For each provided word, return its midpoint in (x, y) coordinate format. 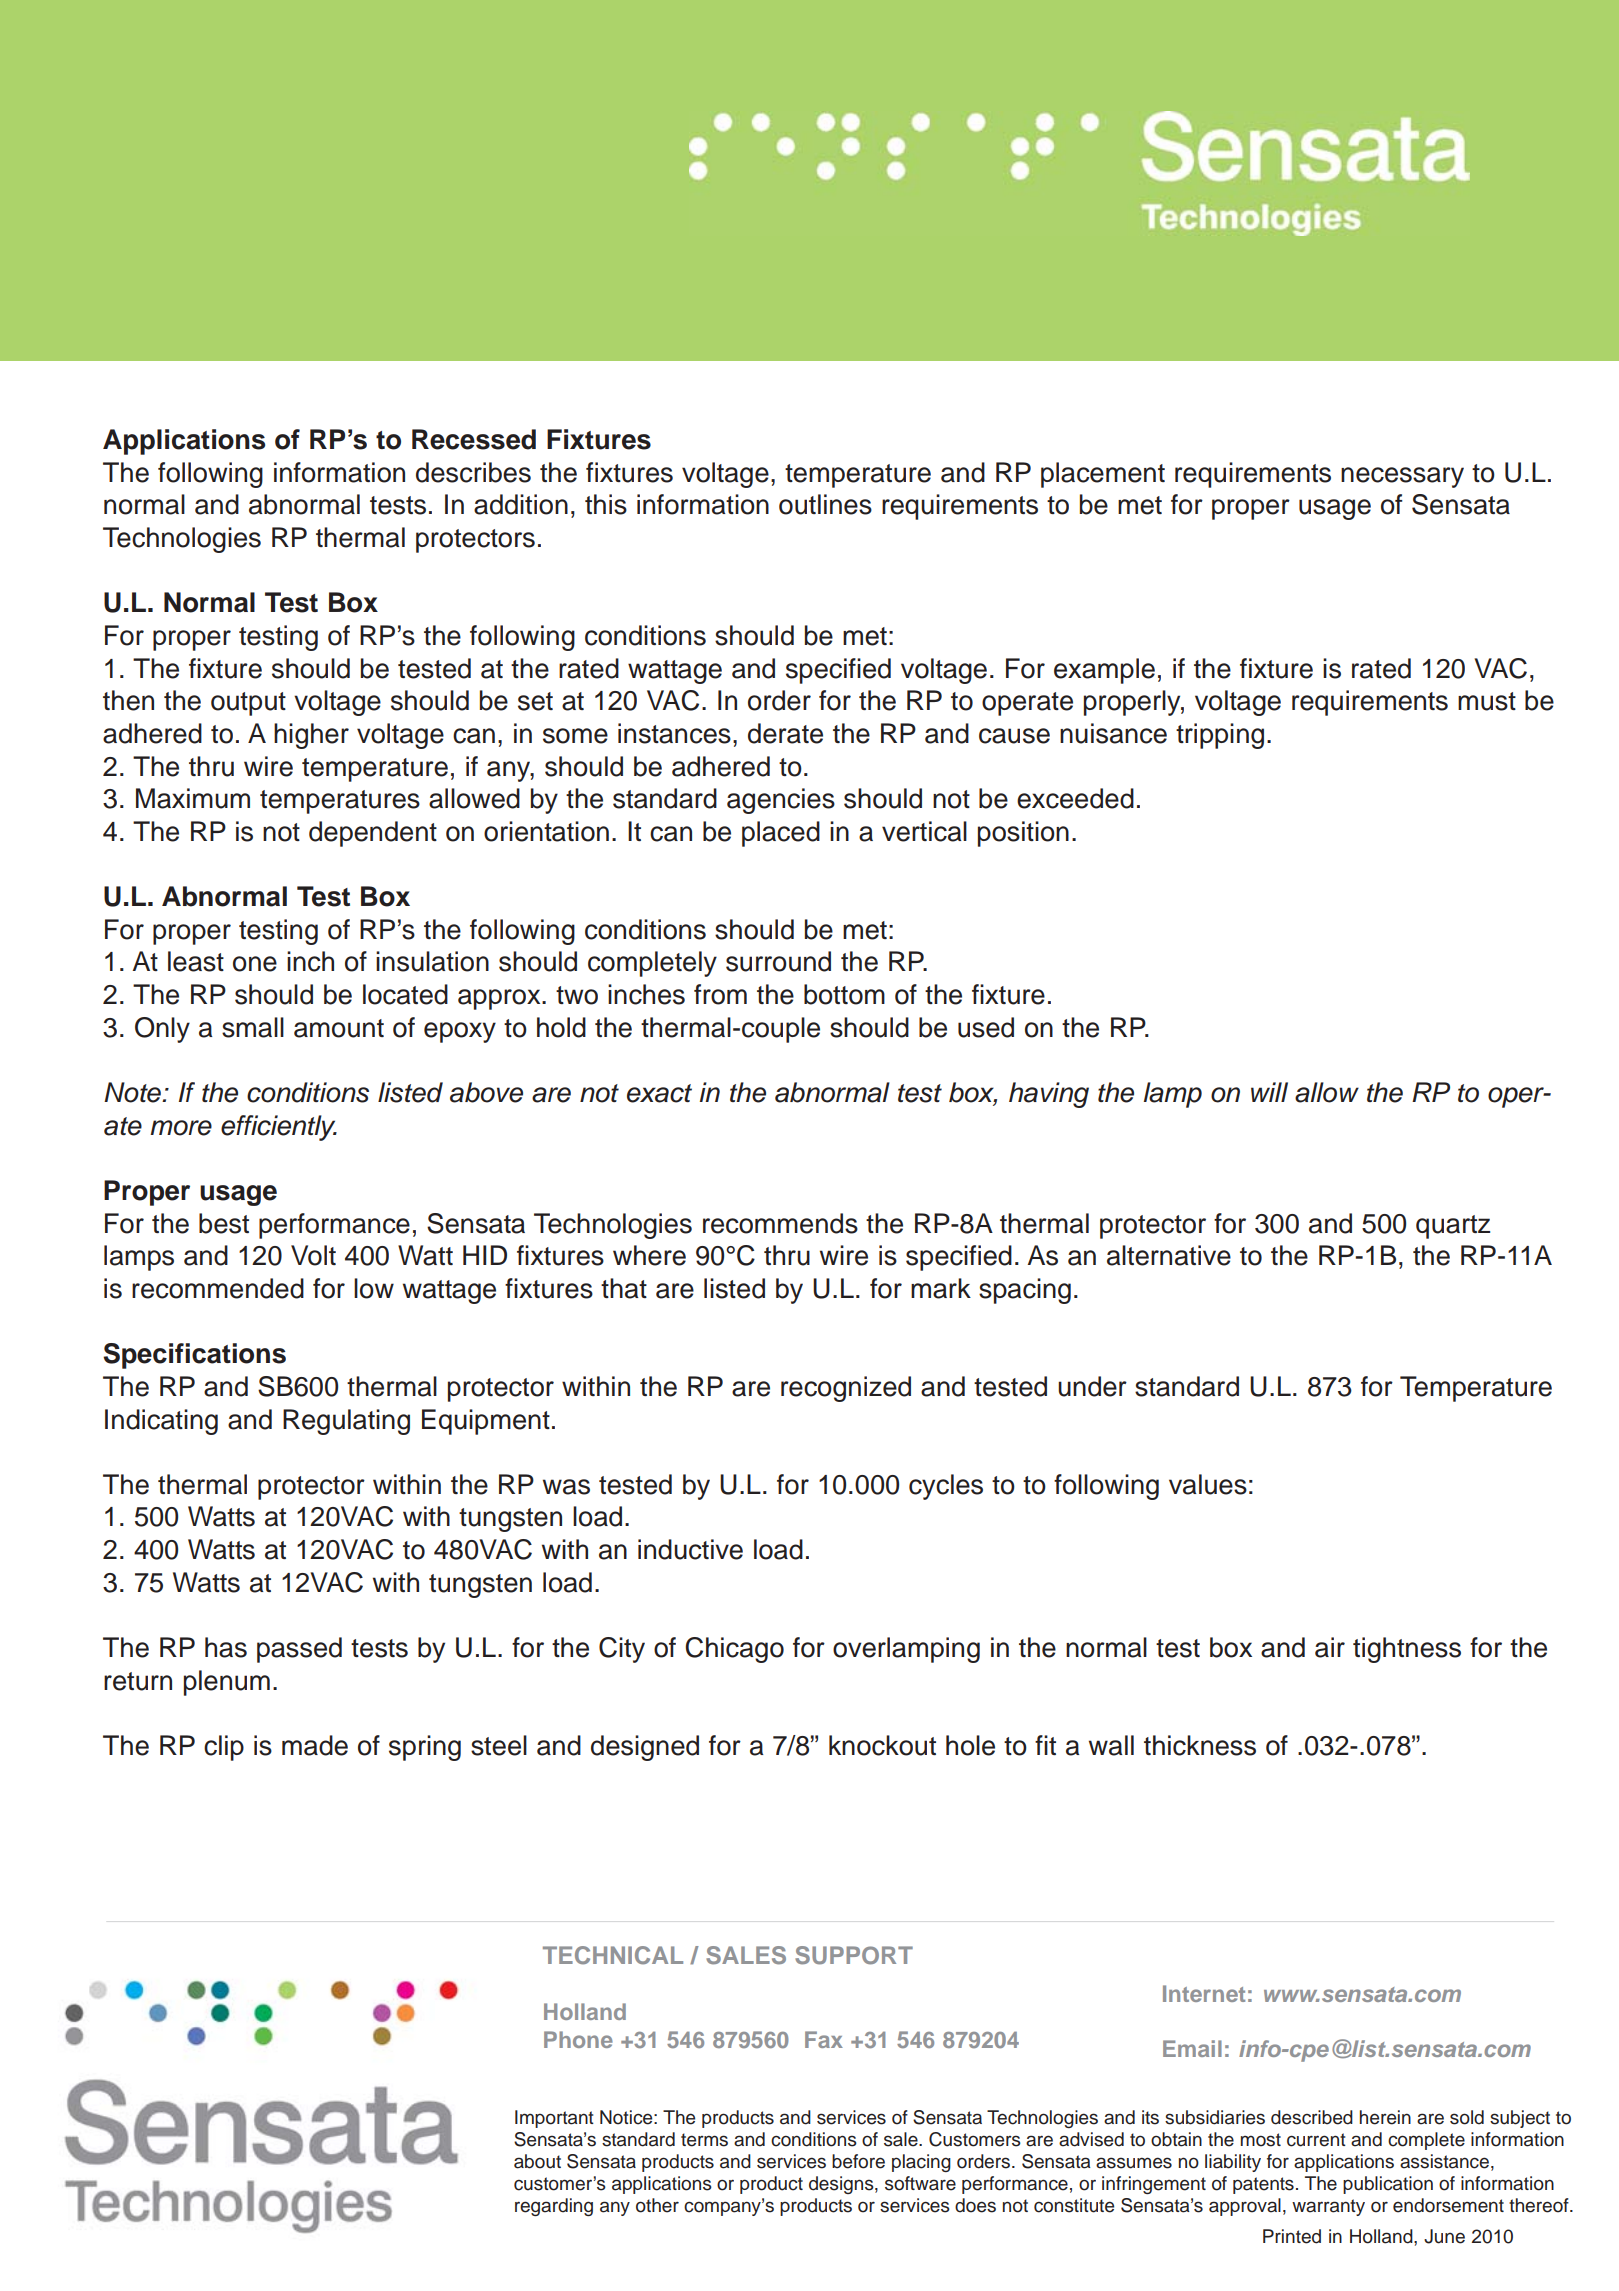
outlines (825, 504)
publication (1388, 2185)
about (537, 2161)
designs (842, 2185)
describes (473, 472)
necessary (1402, 477)
